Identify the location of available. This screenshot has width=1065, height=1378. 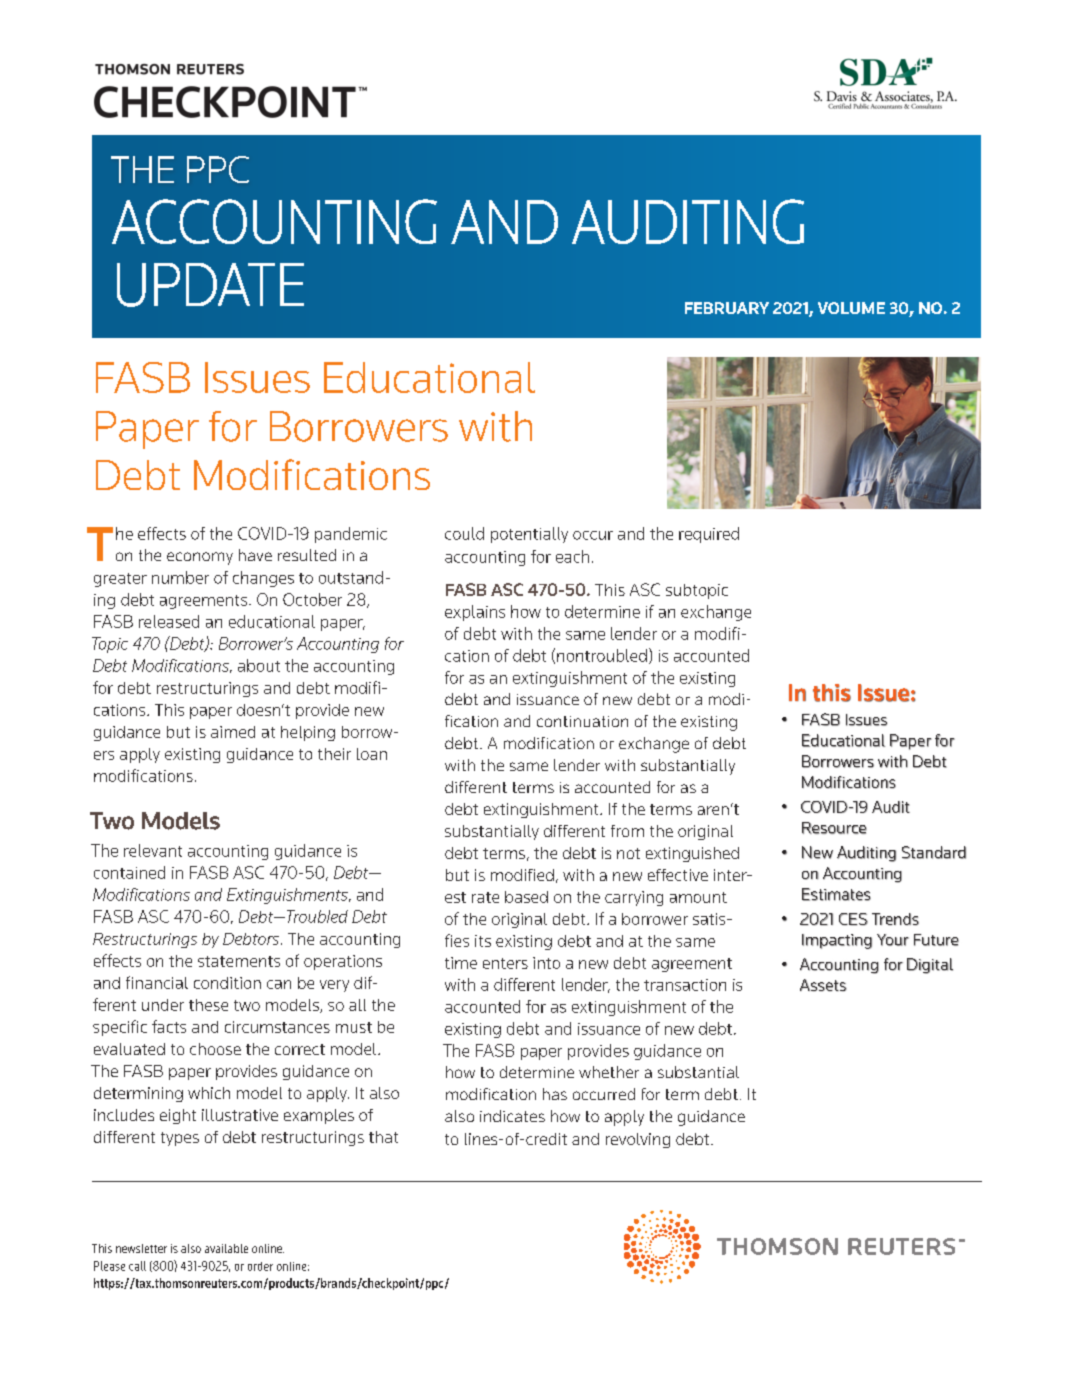
(226, 1248).
